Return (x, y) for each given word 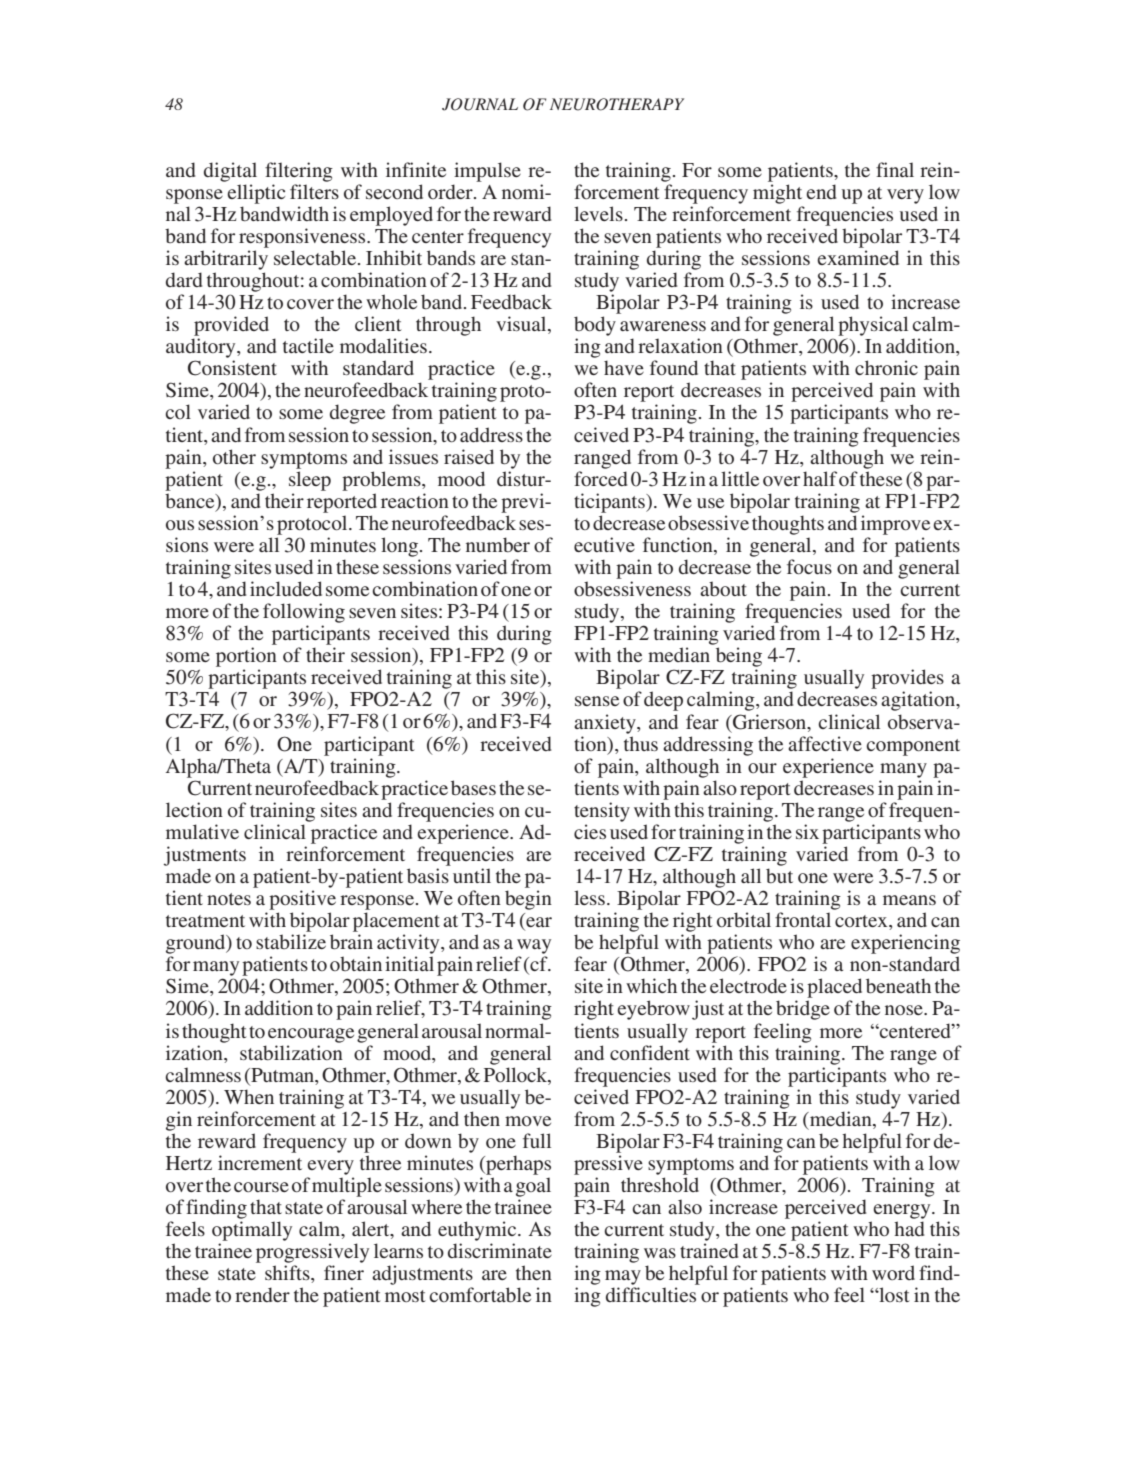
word (893, 1272)
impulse (487, 172)
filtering (299, 172)
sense (597, 701)
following (304, 613)
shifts (288, 1274)
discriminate (500, 1250)
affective (825, 743)
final (895, 169)
